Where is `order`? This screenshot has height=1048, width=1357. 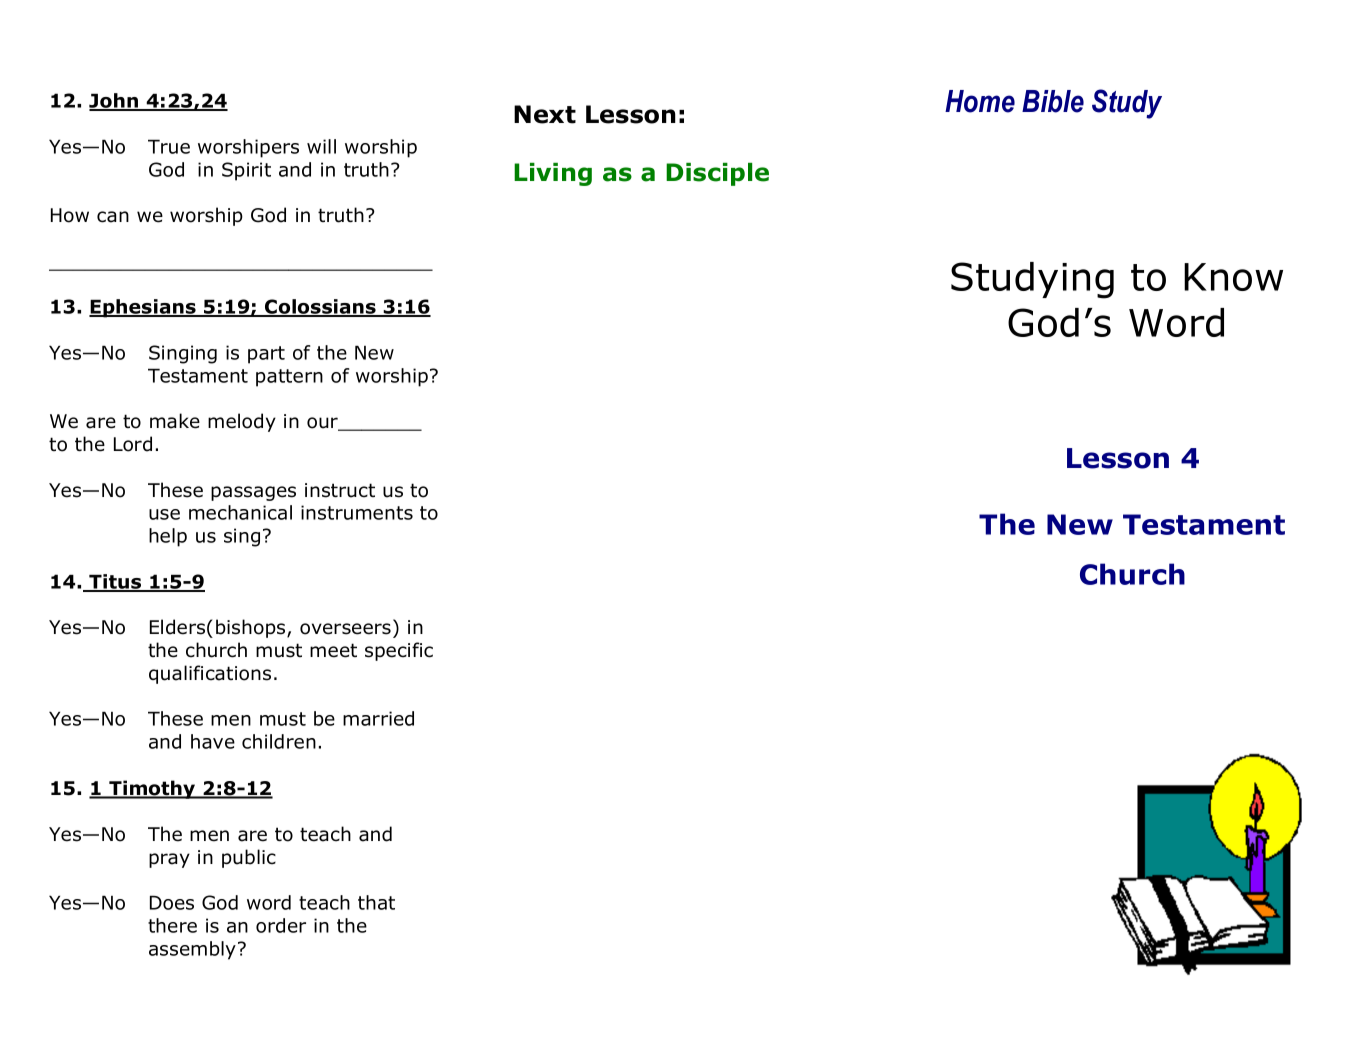 order is located at coordinates (281, 925).
